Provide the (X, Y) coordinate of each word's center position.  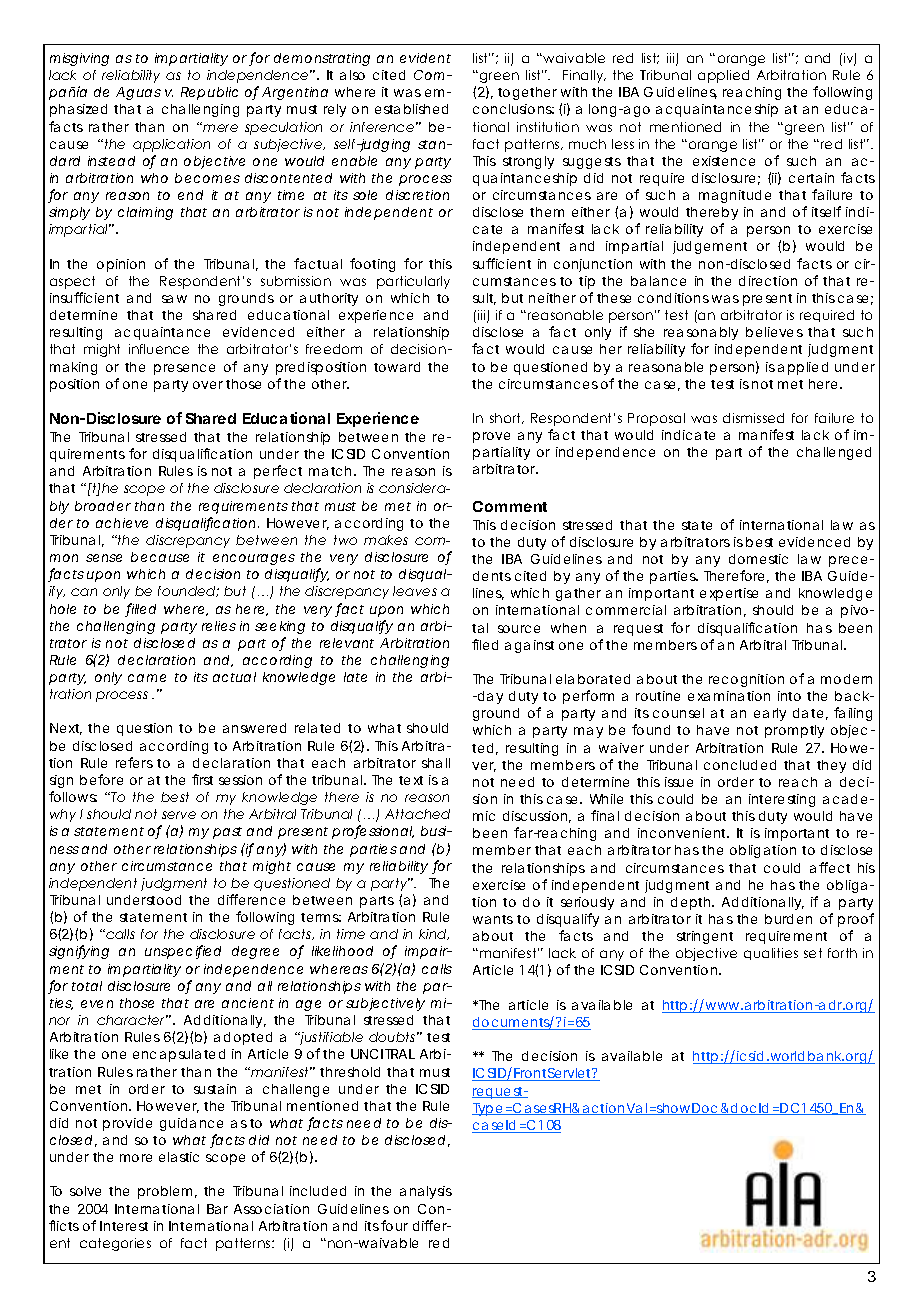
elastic (179, 1157)
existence (724, 161)
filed (485, 644)
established (411, 109)
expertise (729, 594)
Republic (209, 93)
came (147, 678)
